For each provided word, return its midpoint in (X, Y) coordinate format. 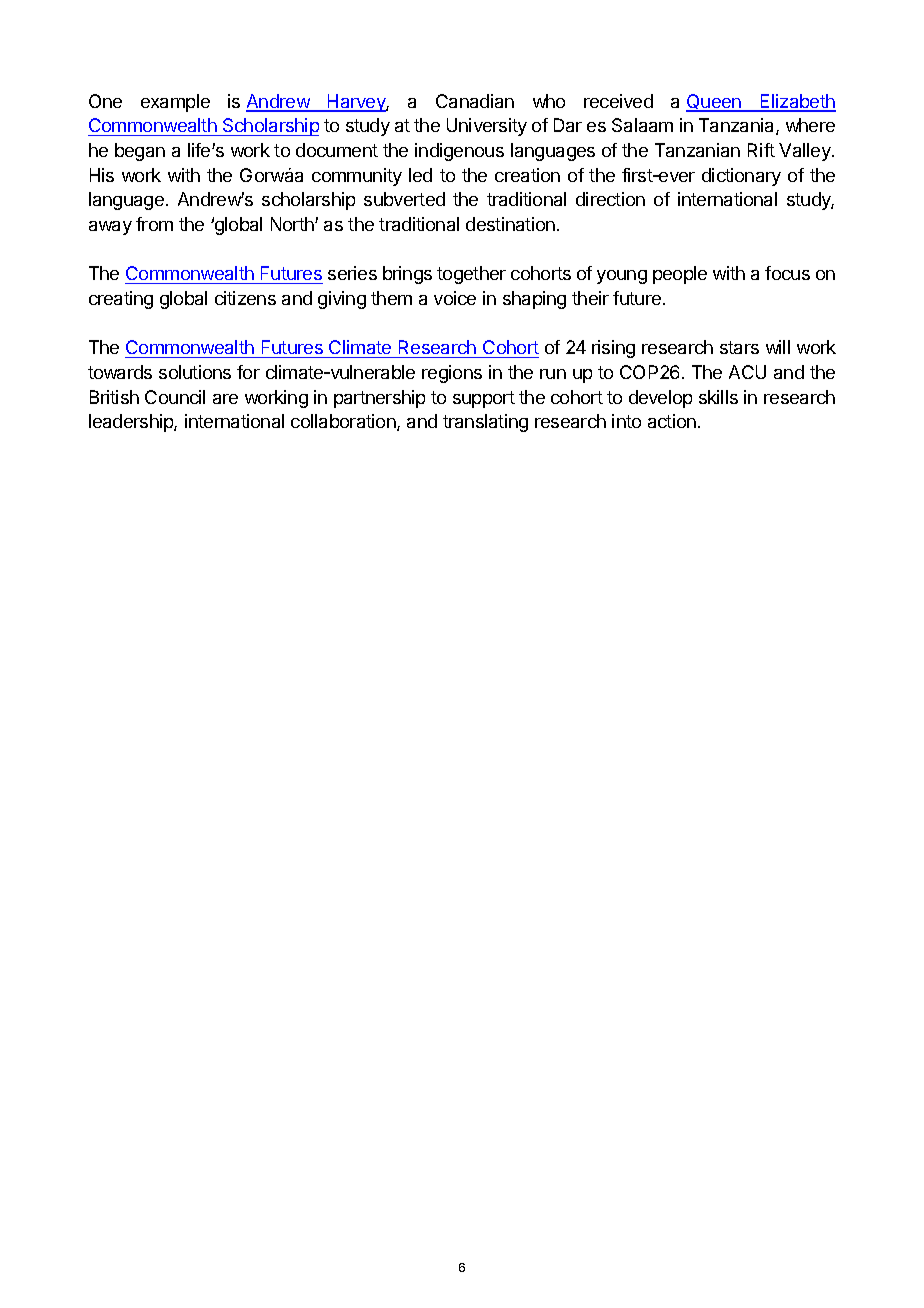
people (680, 275)
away (110, 228)
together (471, 275)
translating (485, 423)
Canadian (475, 101)
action (672, 421)
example (175, 103)
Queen (714, 103)
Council (175, 397)
